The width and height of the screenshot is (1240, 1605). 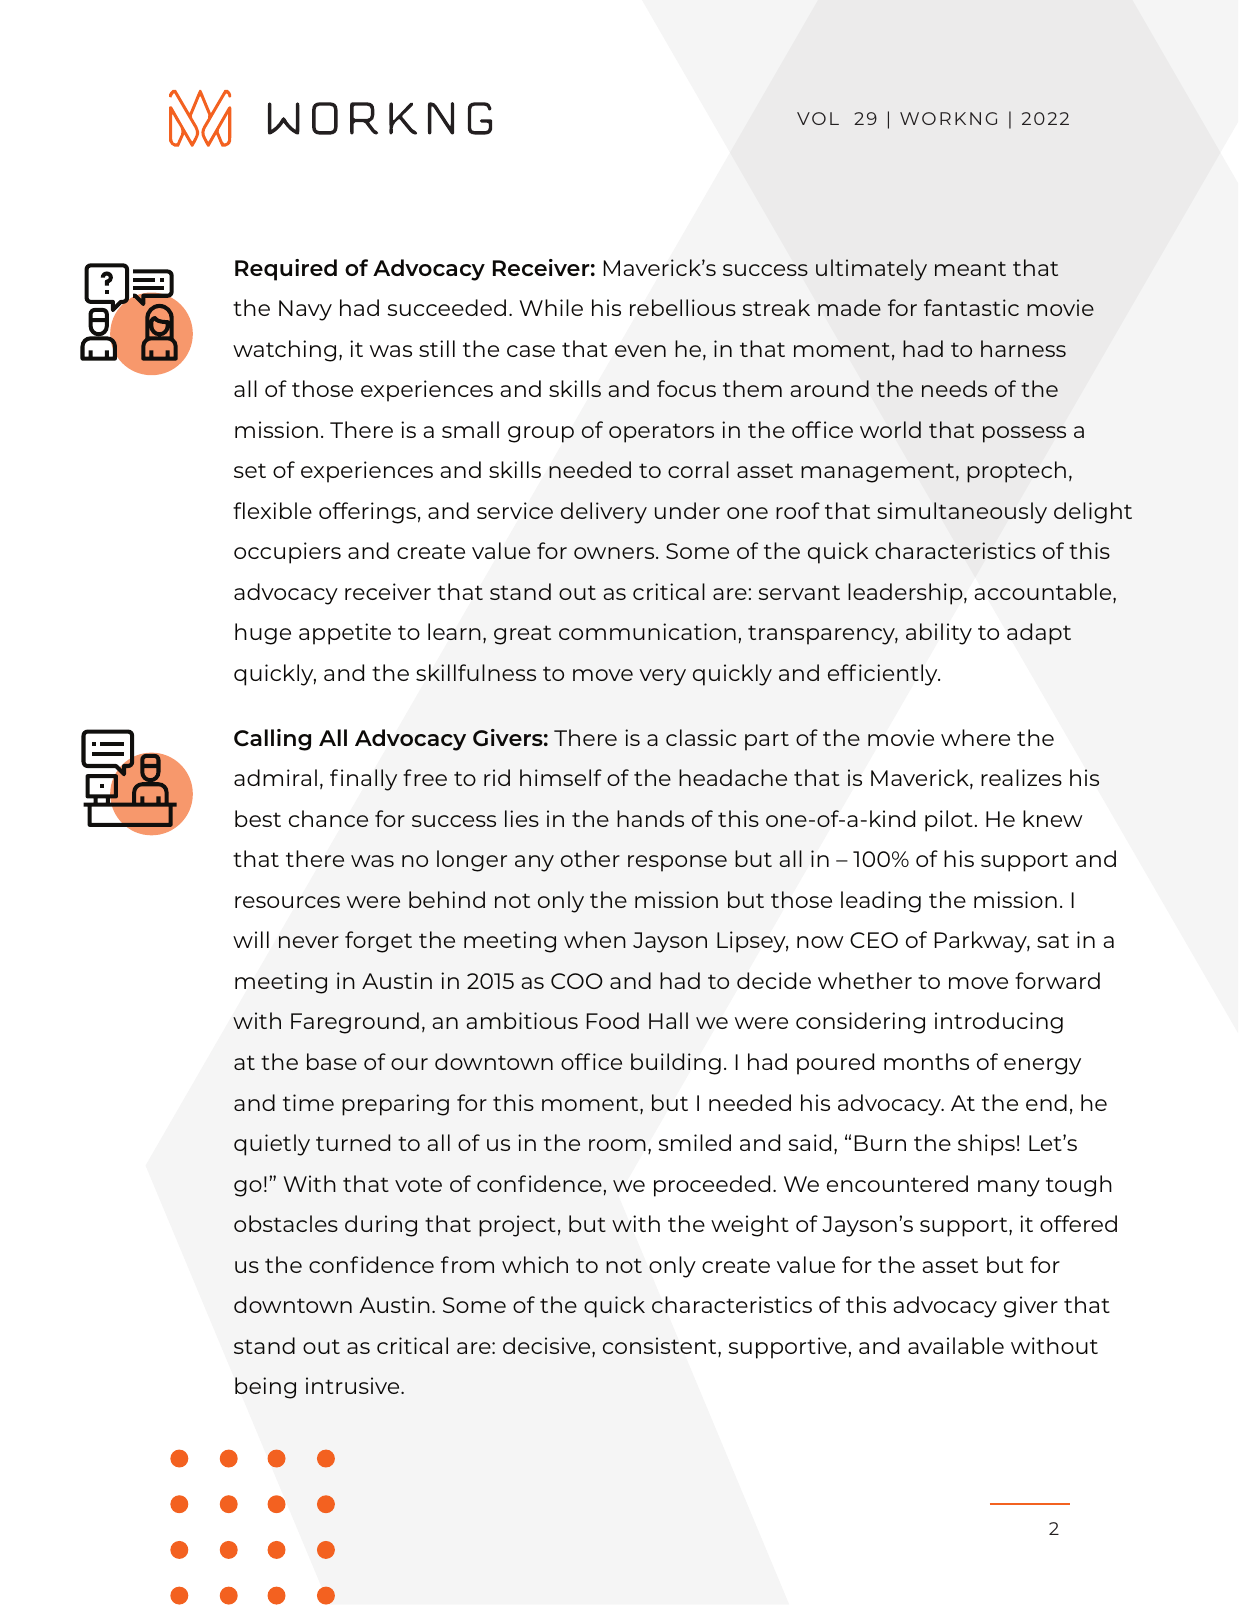 I want to click on rebellious, so click(x=683, y=307).
